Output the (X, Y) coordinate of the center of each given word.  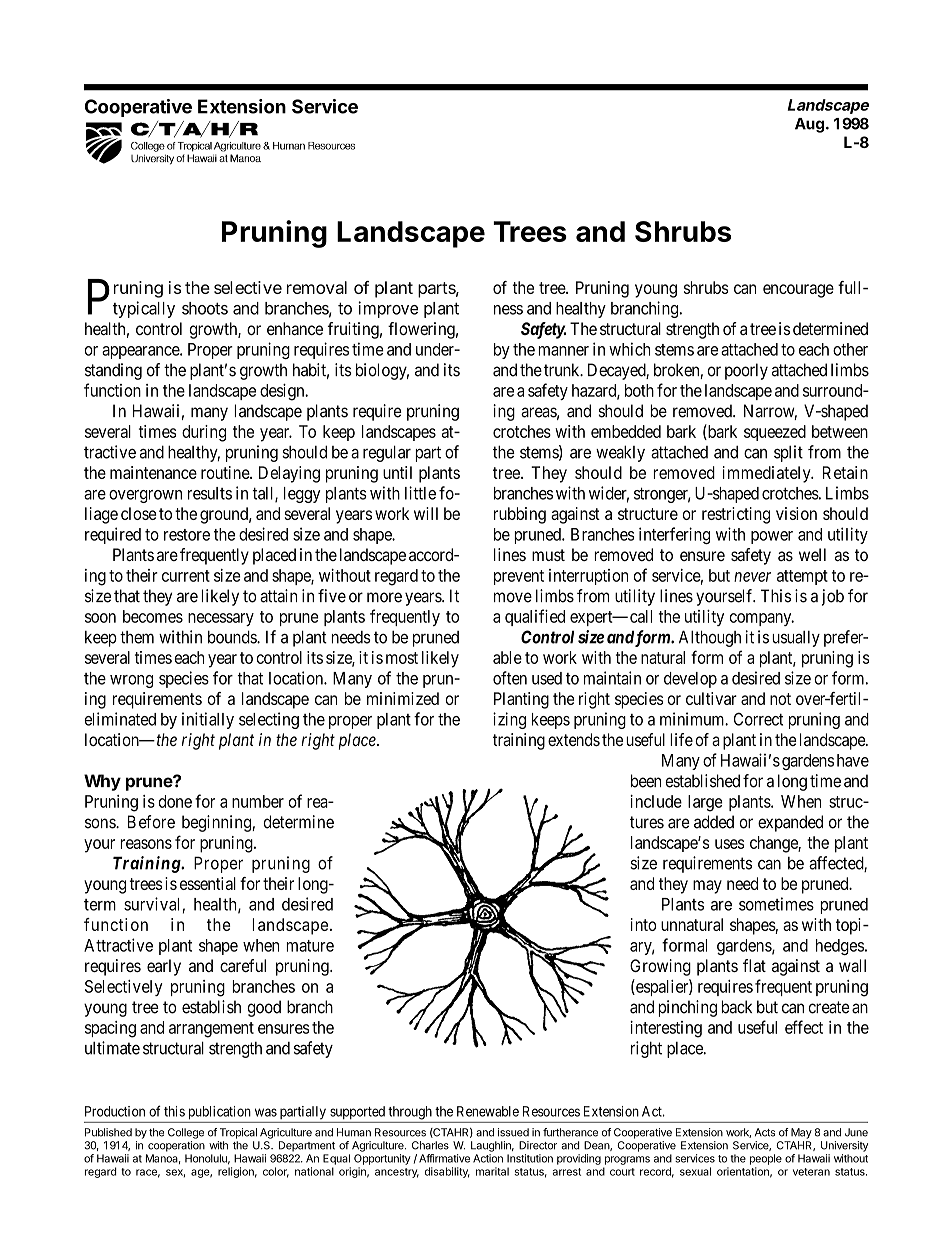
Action (488, 1158)
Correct (758, 719)
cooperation (176, 1146)
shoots (205, 308)
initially (208, 720)
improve (388, 309)
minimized (403, 698)
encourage (798, 291)
